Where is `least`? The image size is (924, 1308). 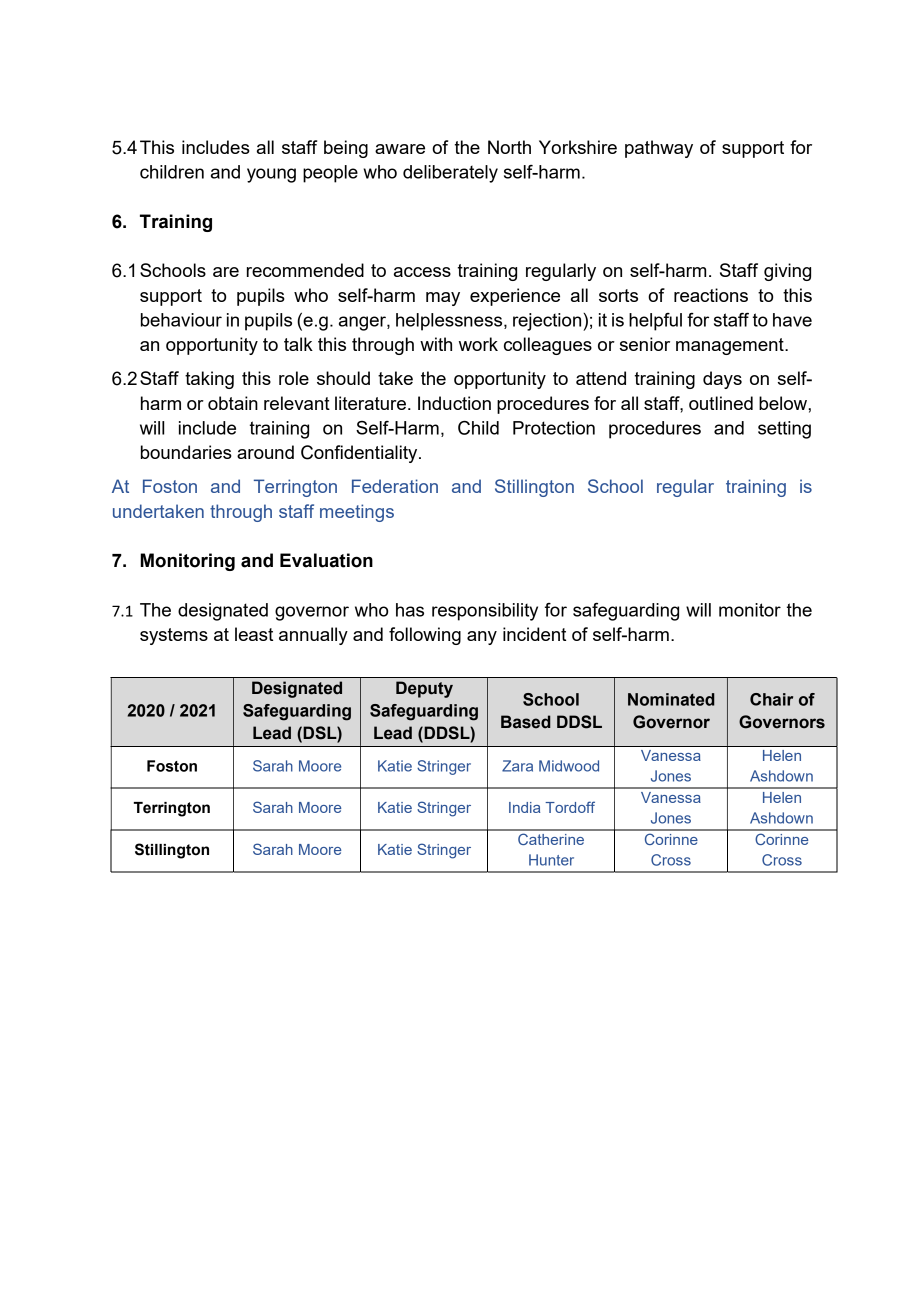 least is located at coordinates (254, 634).
